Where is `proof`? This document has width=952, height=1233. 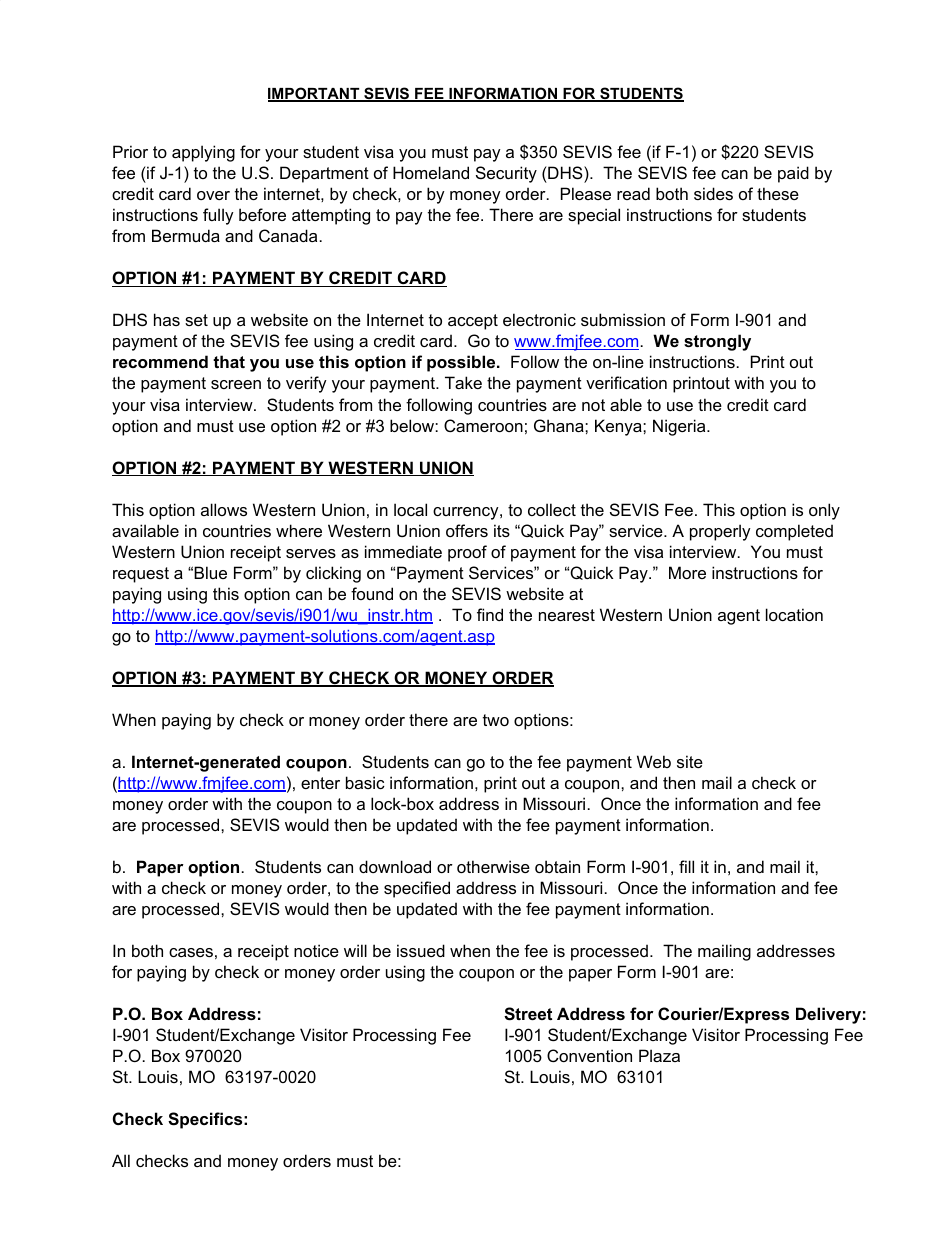 proof is located at coordinates (467, 553).
